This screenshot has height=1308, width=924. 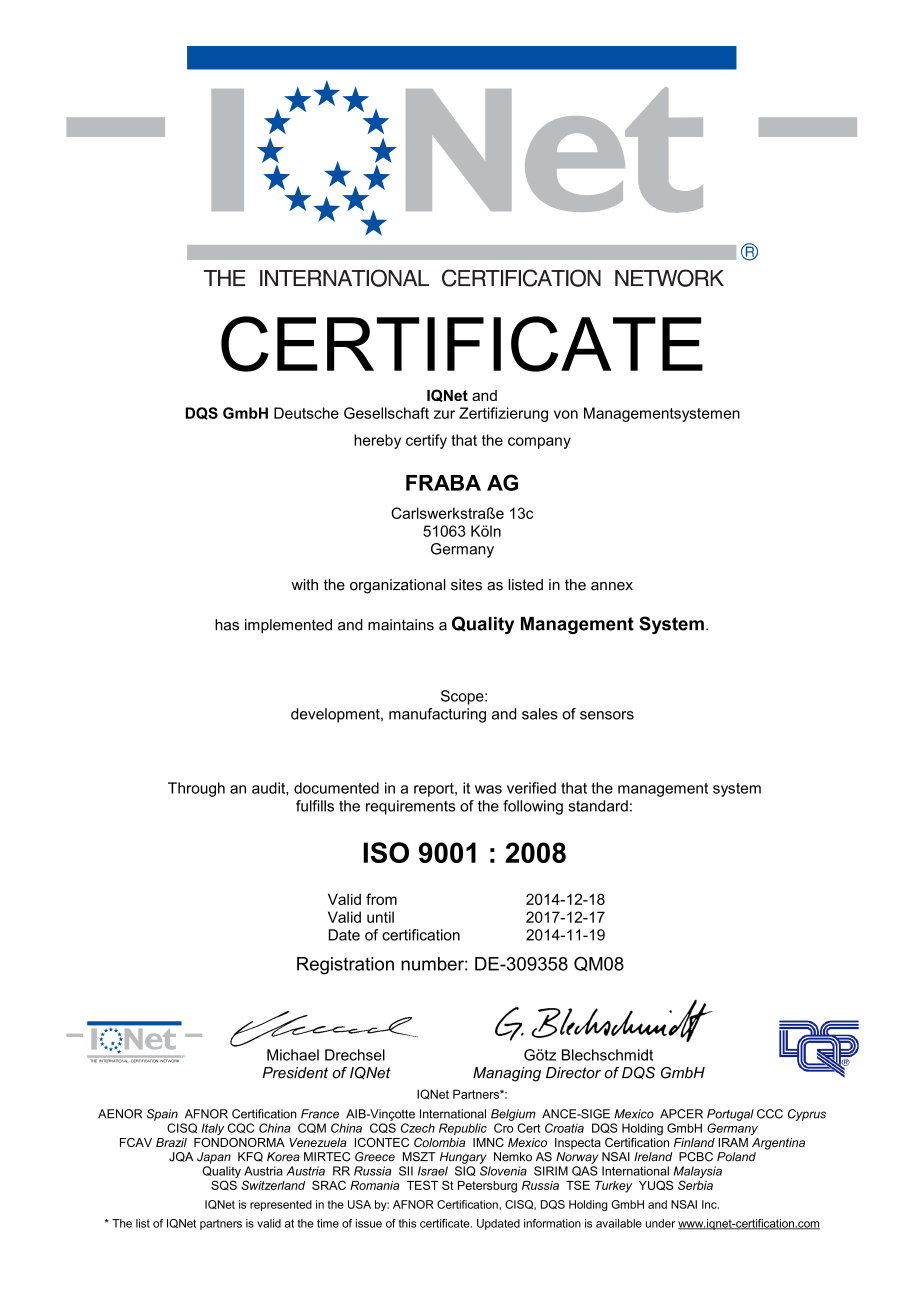 I want to click on Through, so click(x=196, y=789).
